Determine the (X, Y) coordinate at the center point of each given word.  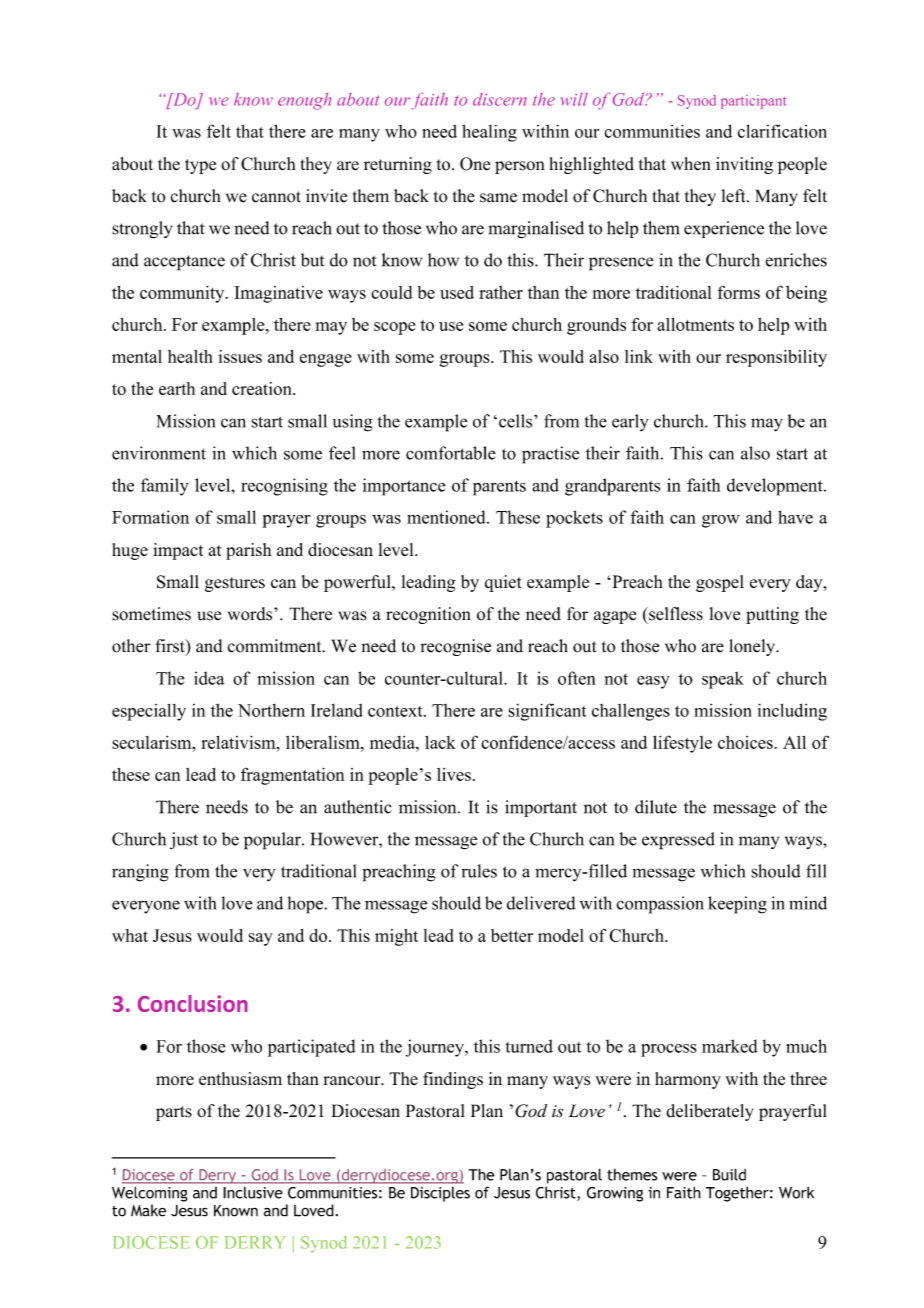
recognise (456, 647)
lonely (753, 647)
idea (209, 678)
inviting (744, 165)
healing (489, 133)
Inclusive (253, 1193)
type (200, 166)
